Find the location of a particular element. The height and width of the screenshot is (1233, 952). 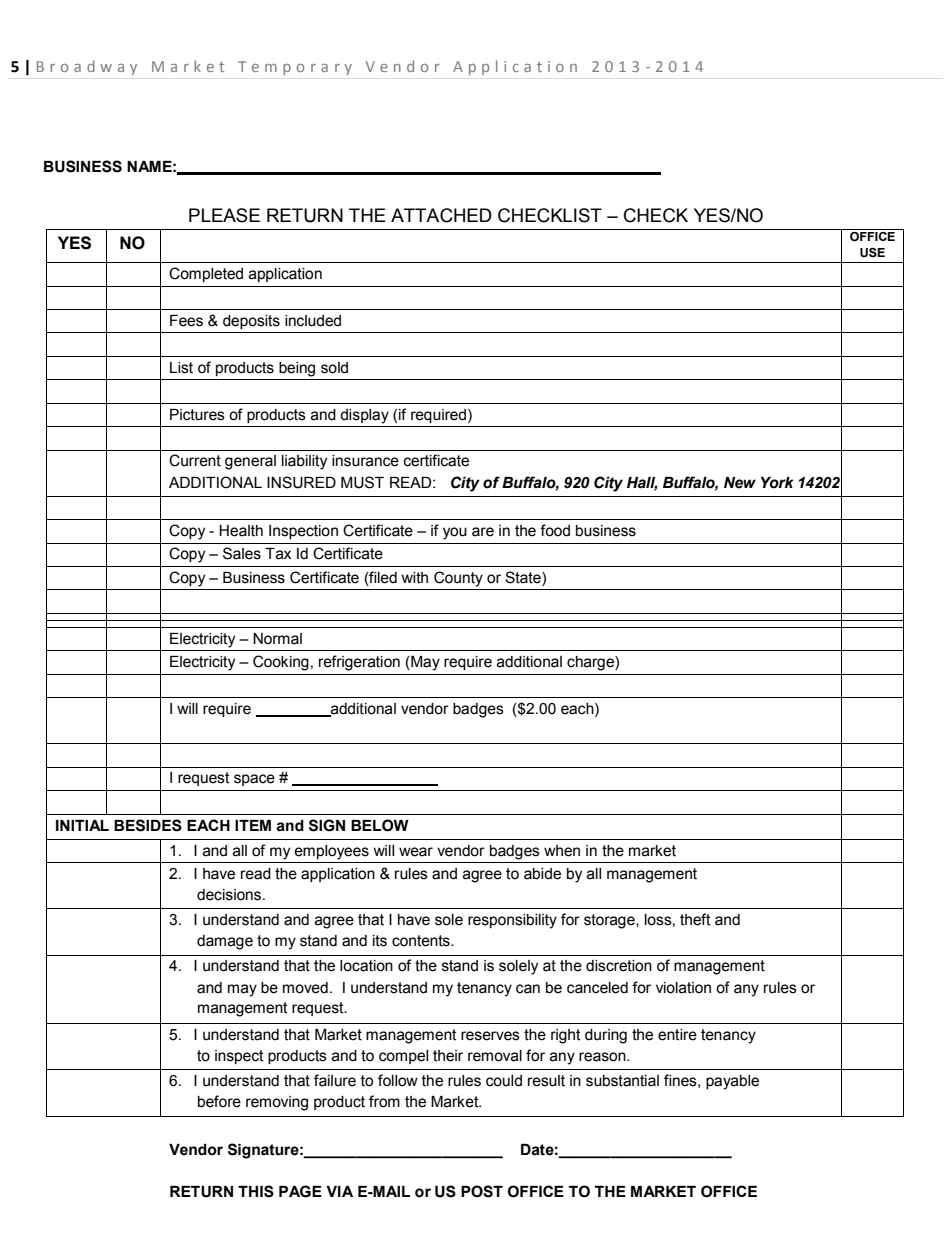

theft is located at coordinates (695, 919).
